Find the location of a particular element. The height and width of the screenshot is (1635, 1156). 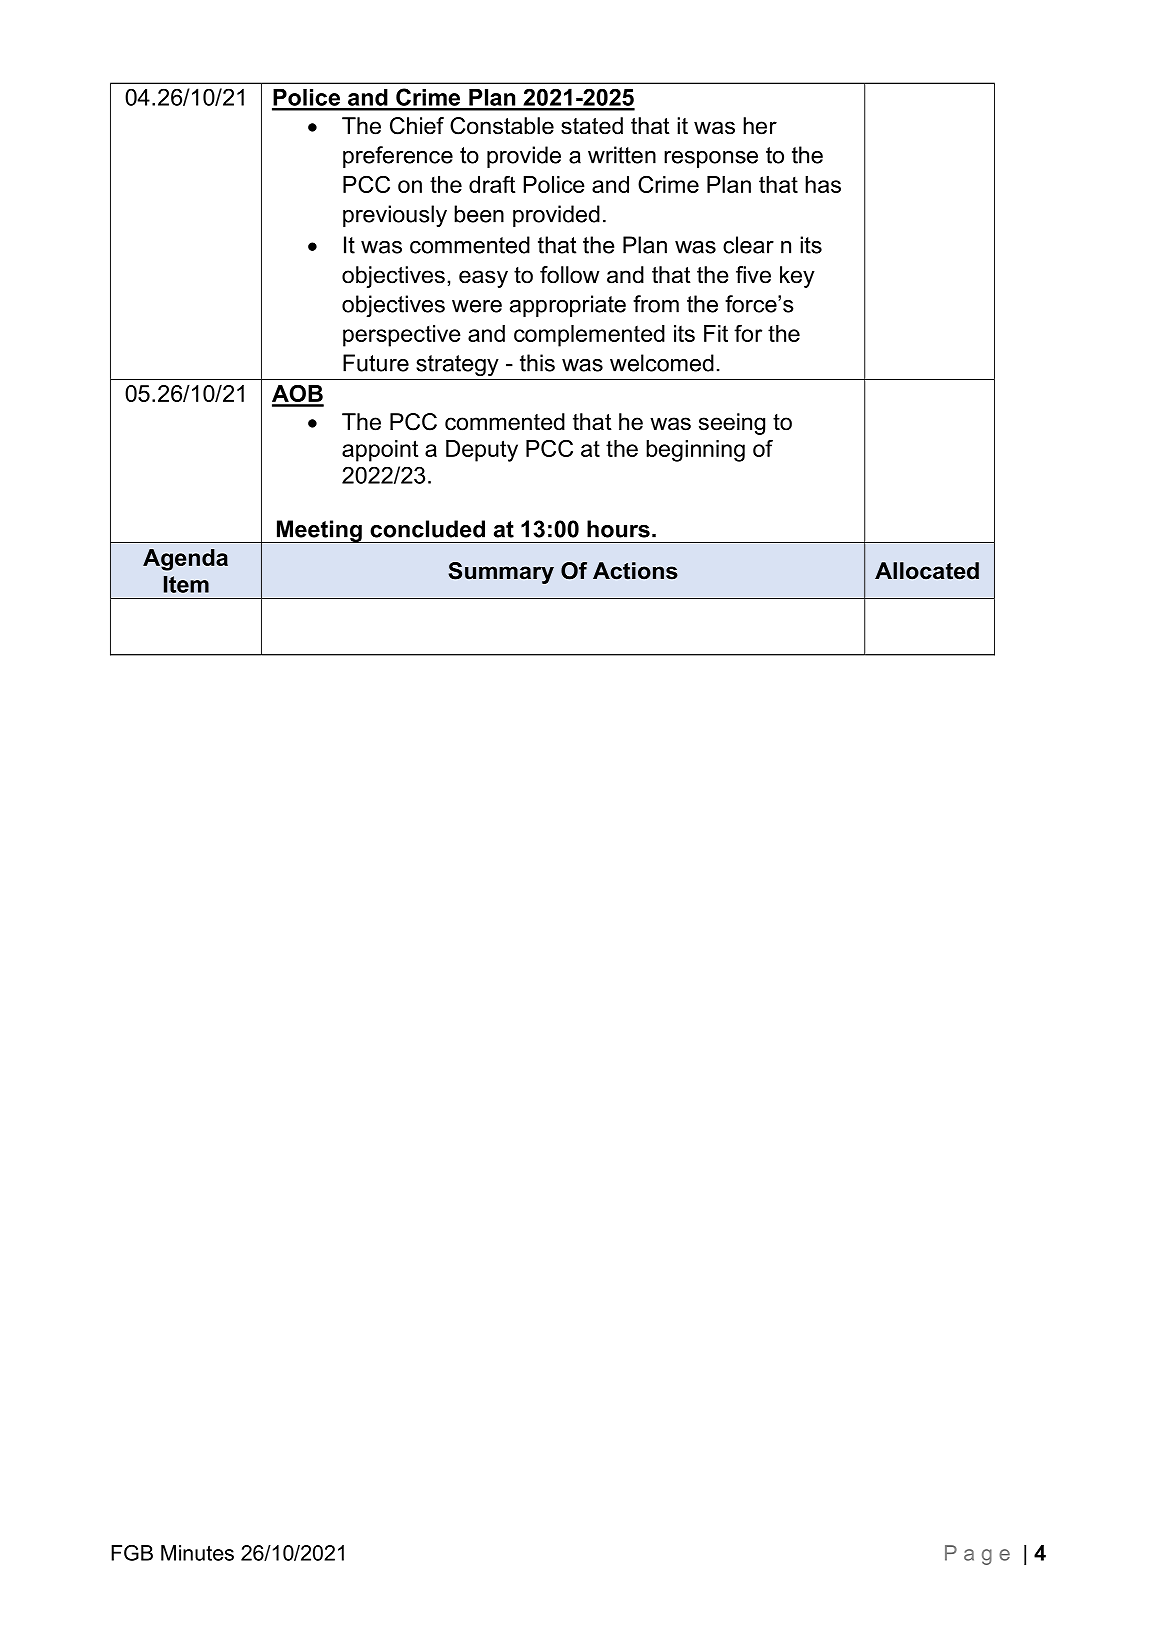

preference is located at coordinates (398, 157).
